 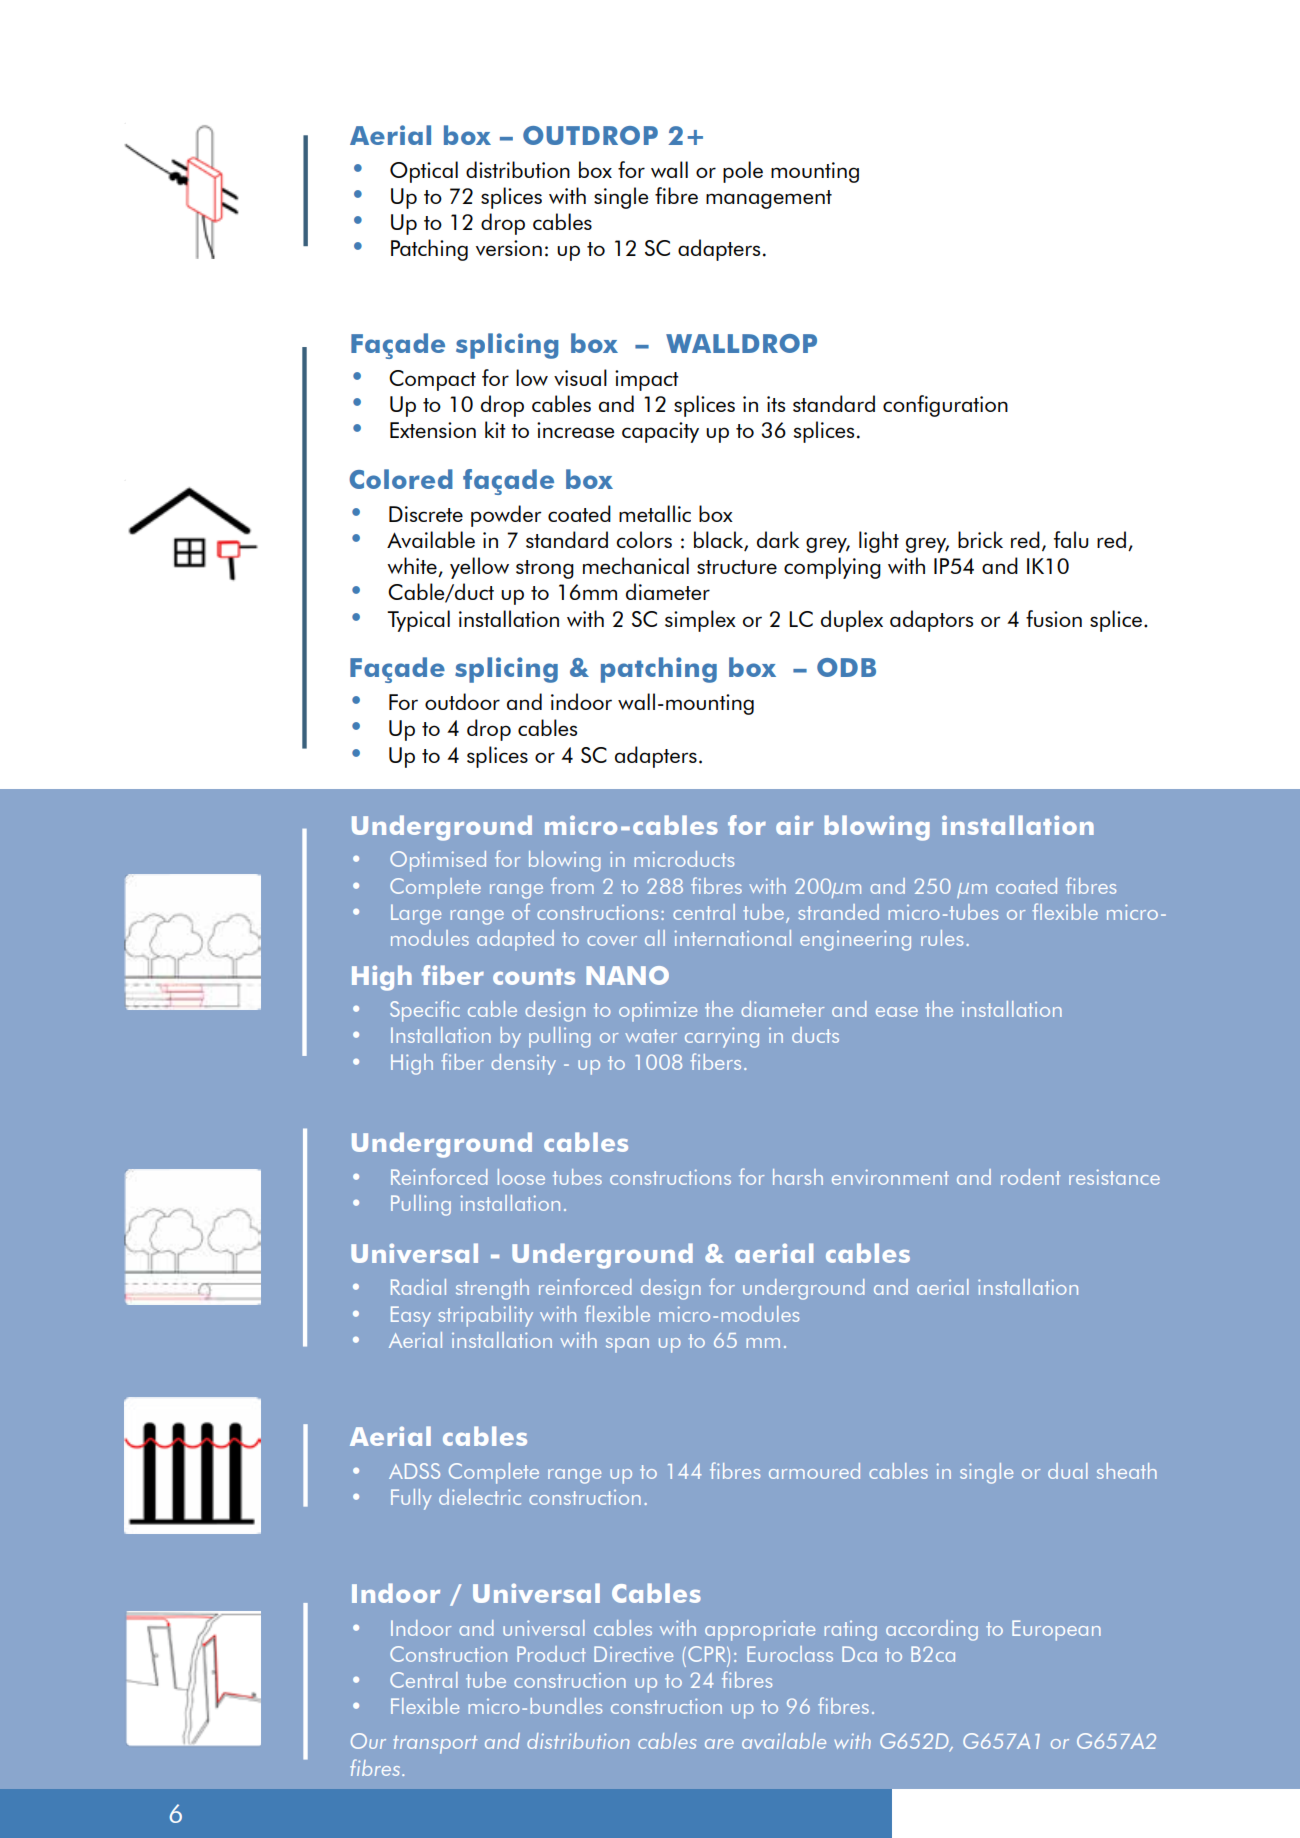 What do you see at coordinates (492, 1289) in the document?
I see `strength` at bounding box center [492, 1289].
